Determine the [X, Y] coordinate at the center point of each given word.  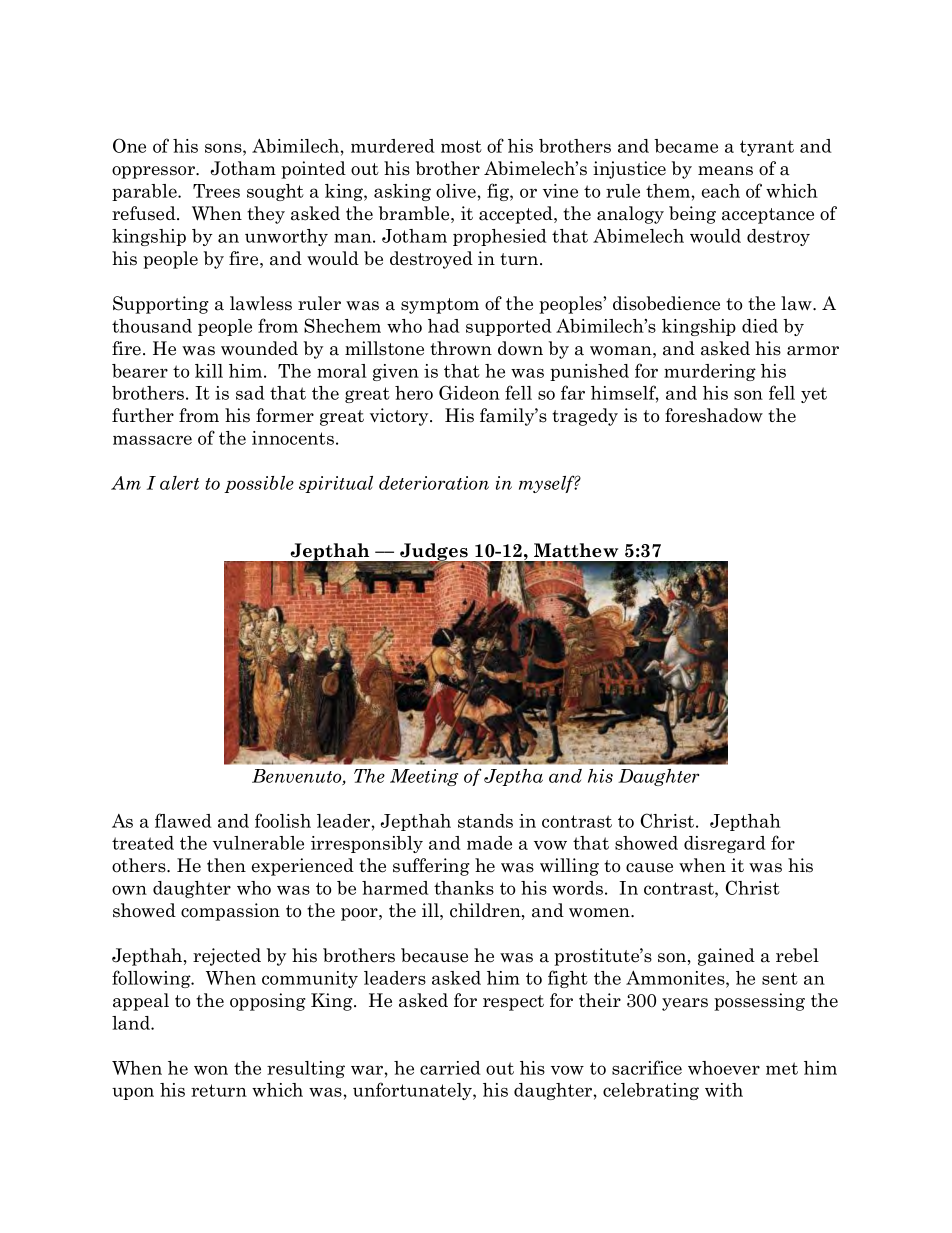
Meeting [424, 777]
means [725, 171]
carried [450, 1068]
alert [179, 483]
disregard [725, 844]
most [461, 146]
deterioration [434, 483]
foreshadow [714, 415]
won [211, 1070]
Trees [216, 191]
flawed [183, 820]
